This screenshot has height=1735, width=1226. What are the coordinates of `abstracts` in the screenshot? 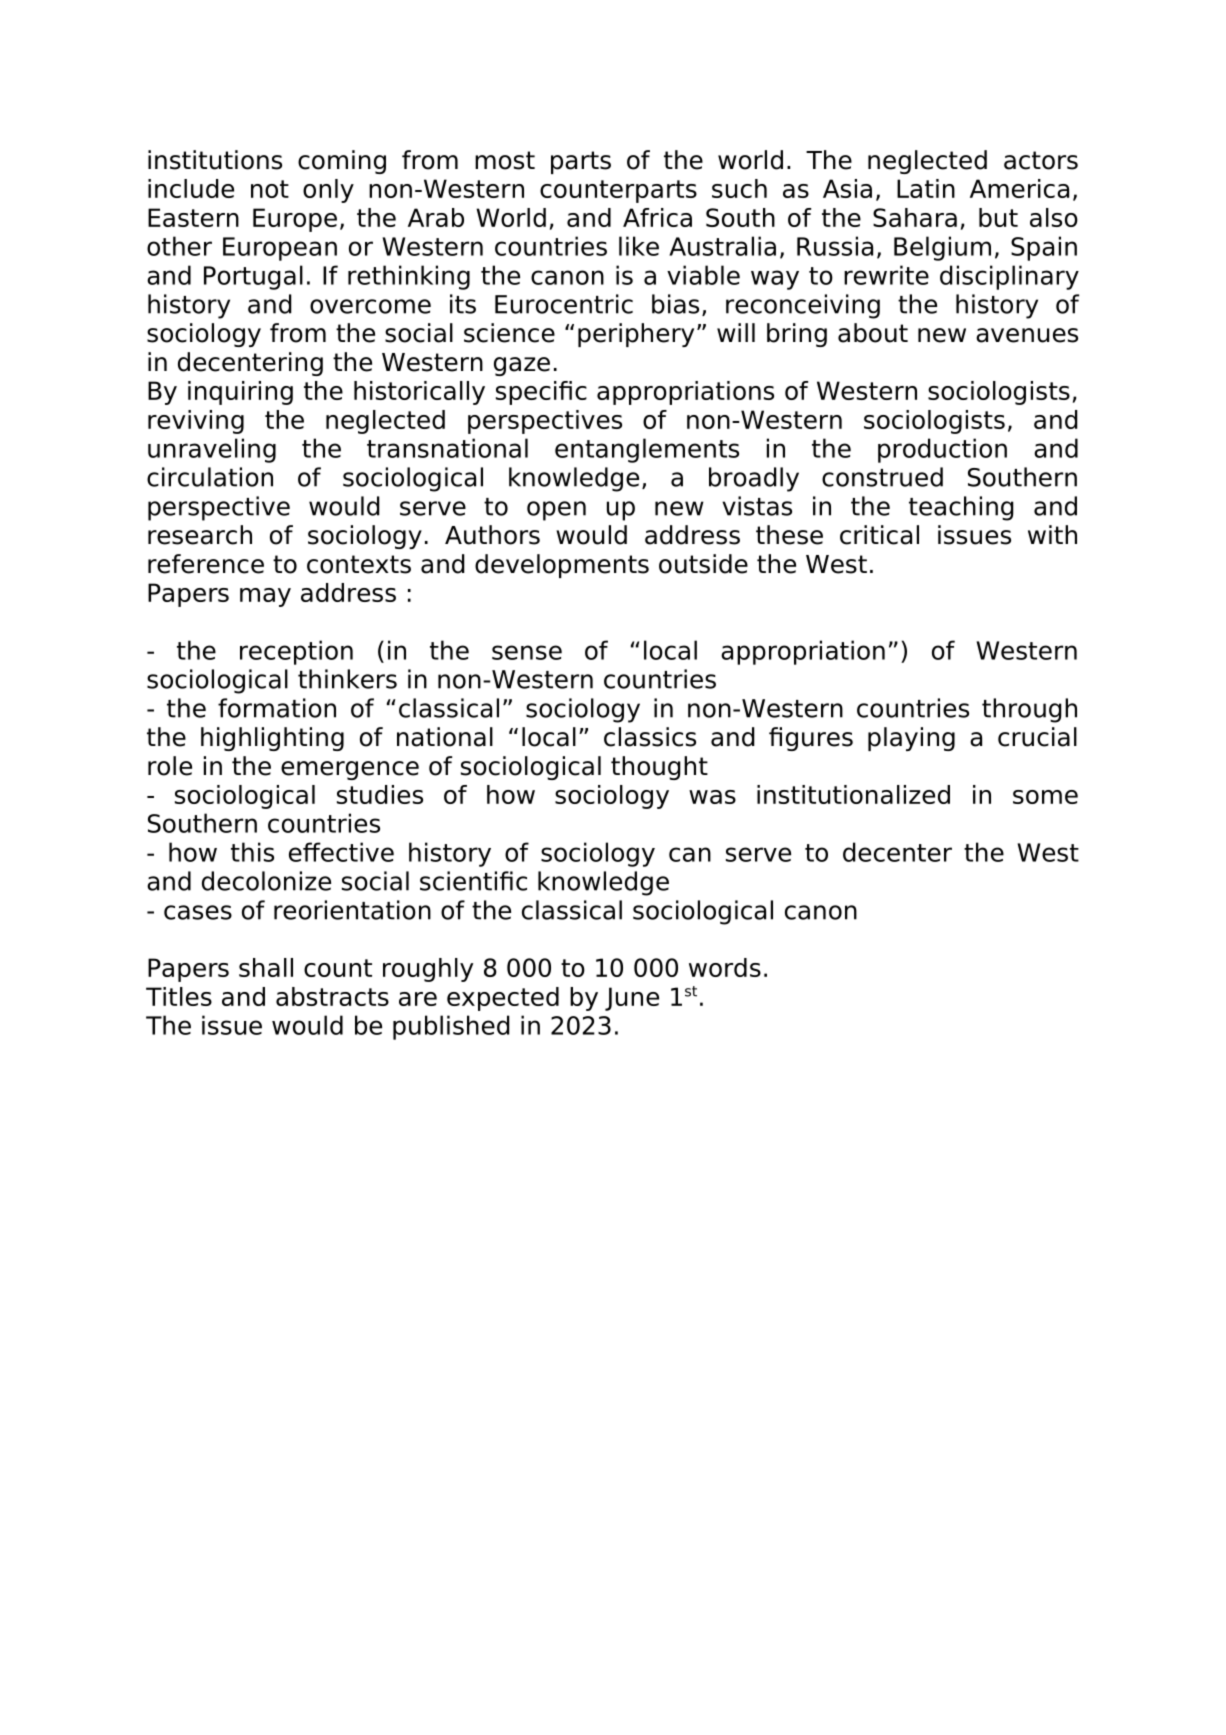 It's located at (332, 996).
